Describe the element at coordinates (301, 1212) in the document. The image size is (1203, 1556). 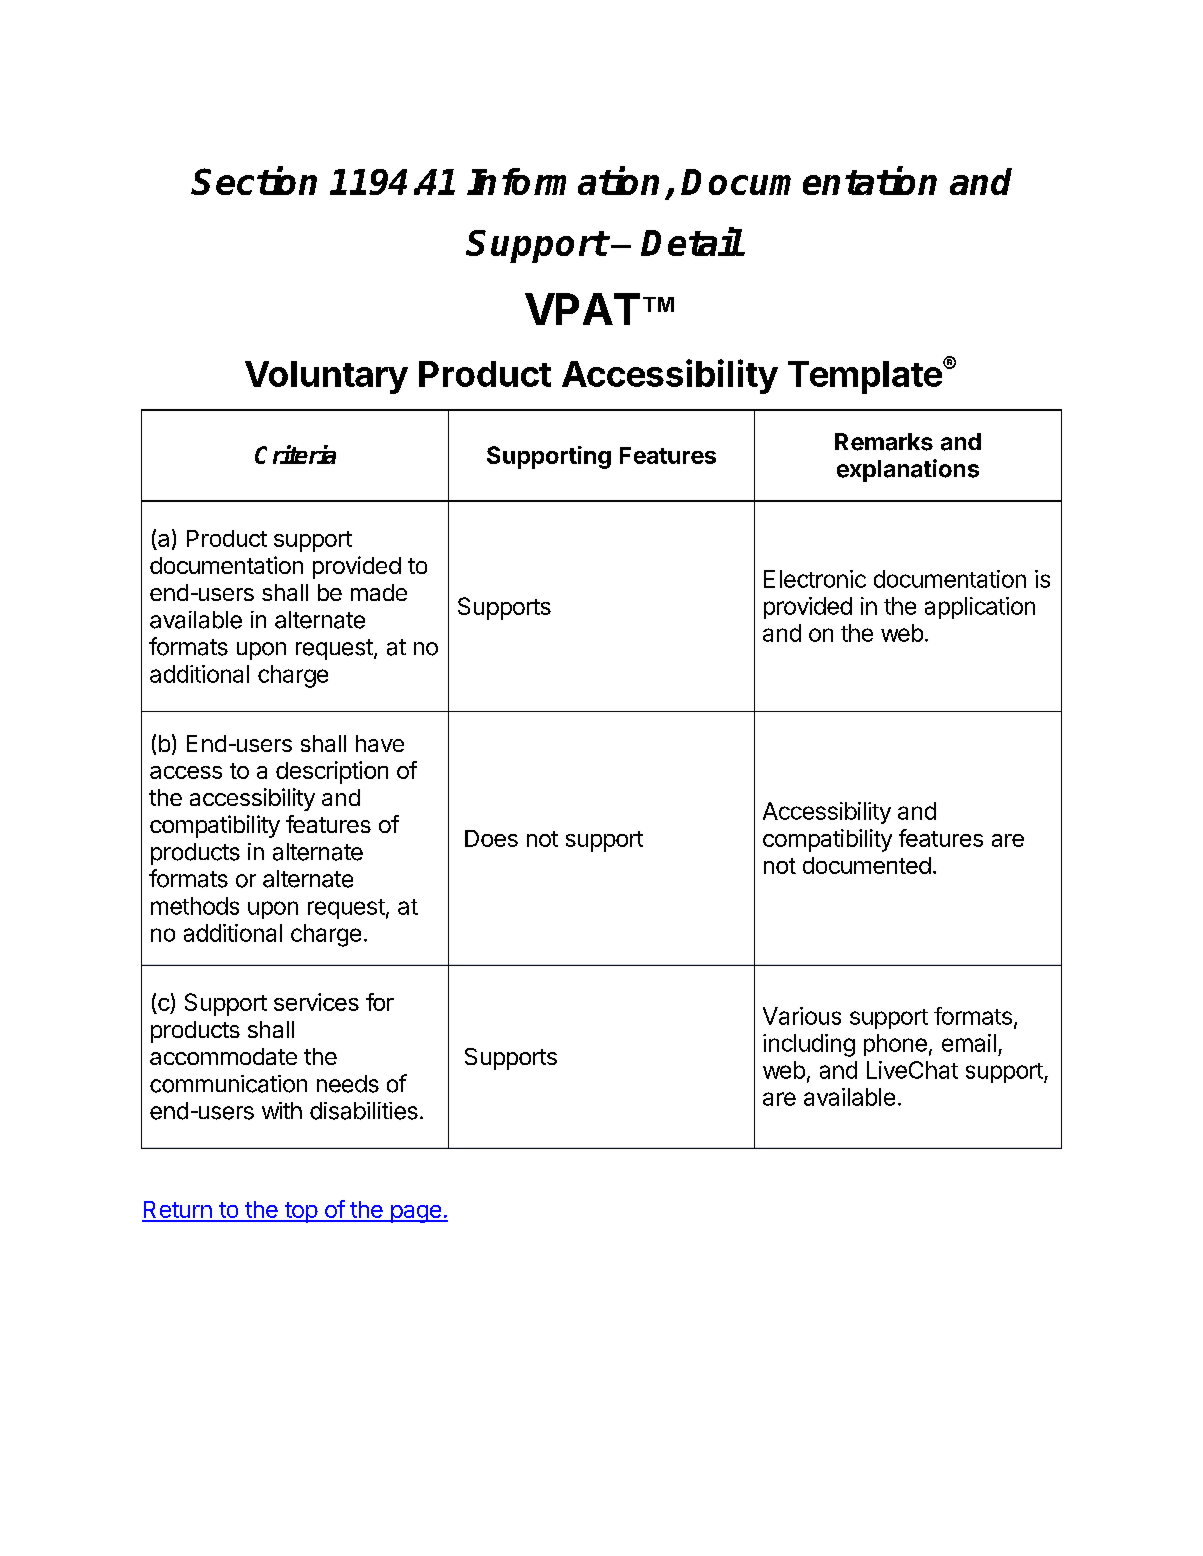
I see `top` at that location.
